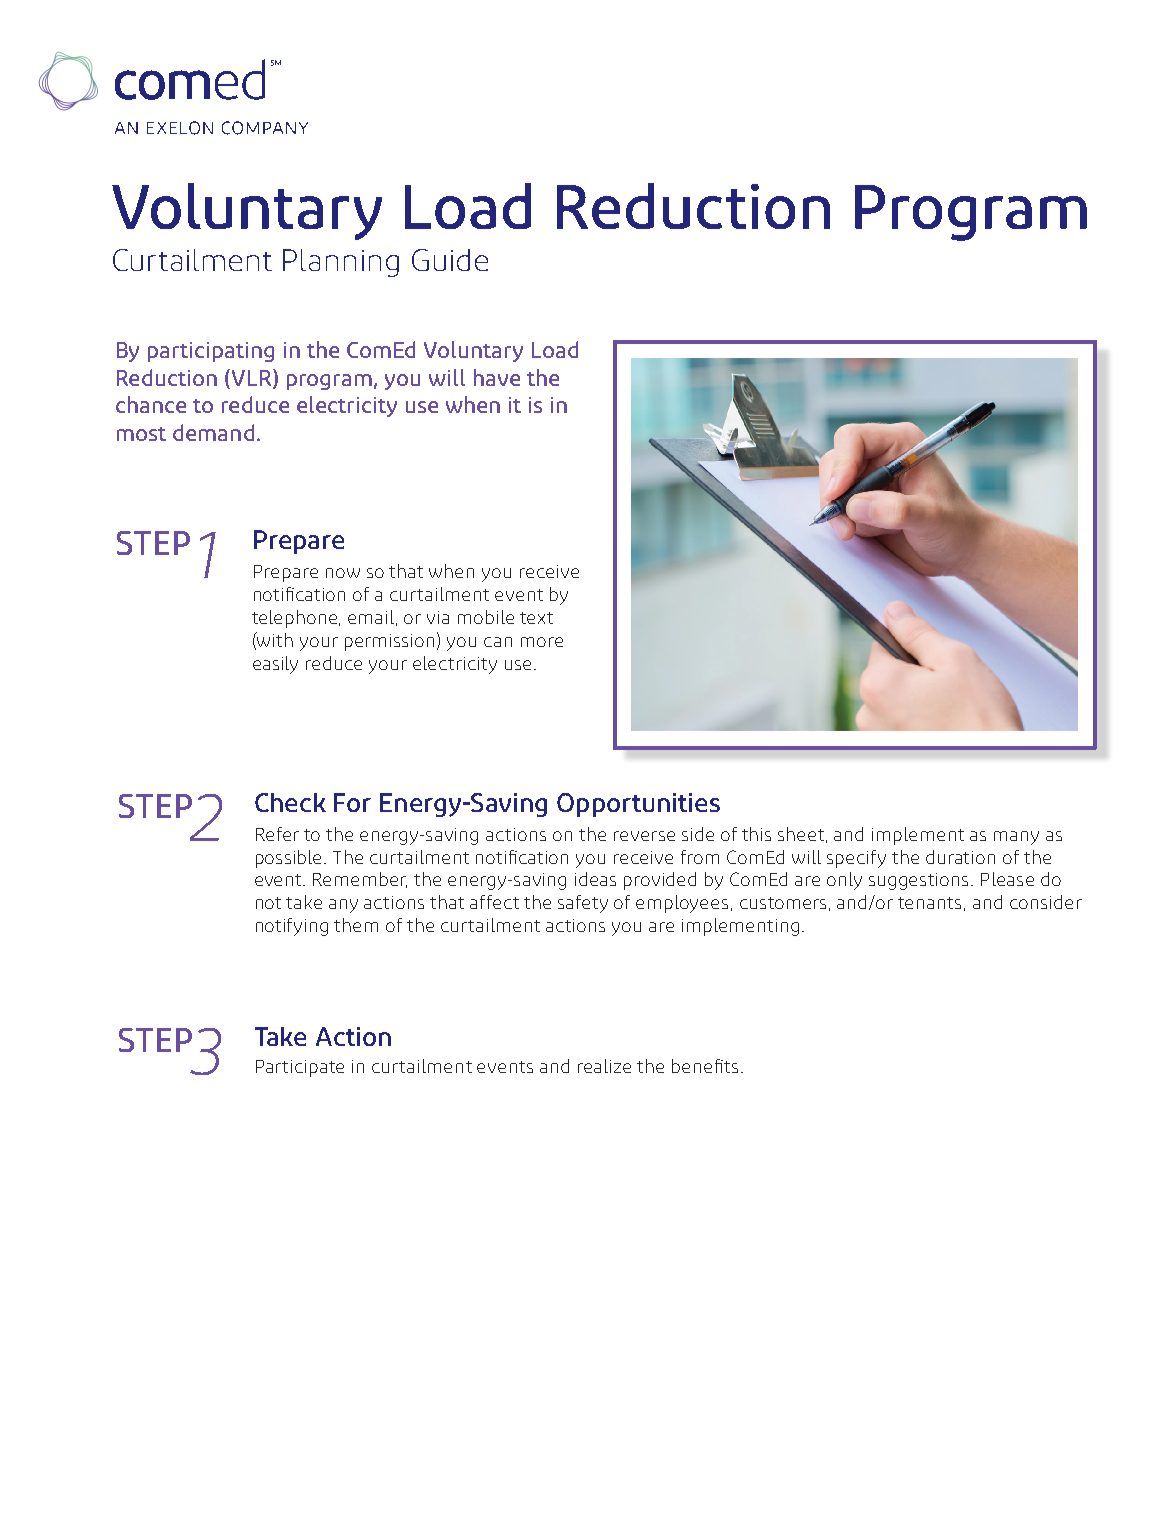  Describe the element at coordinates (341, 263) in the screenshot. I see `Planning` at that location.
